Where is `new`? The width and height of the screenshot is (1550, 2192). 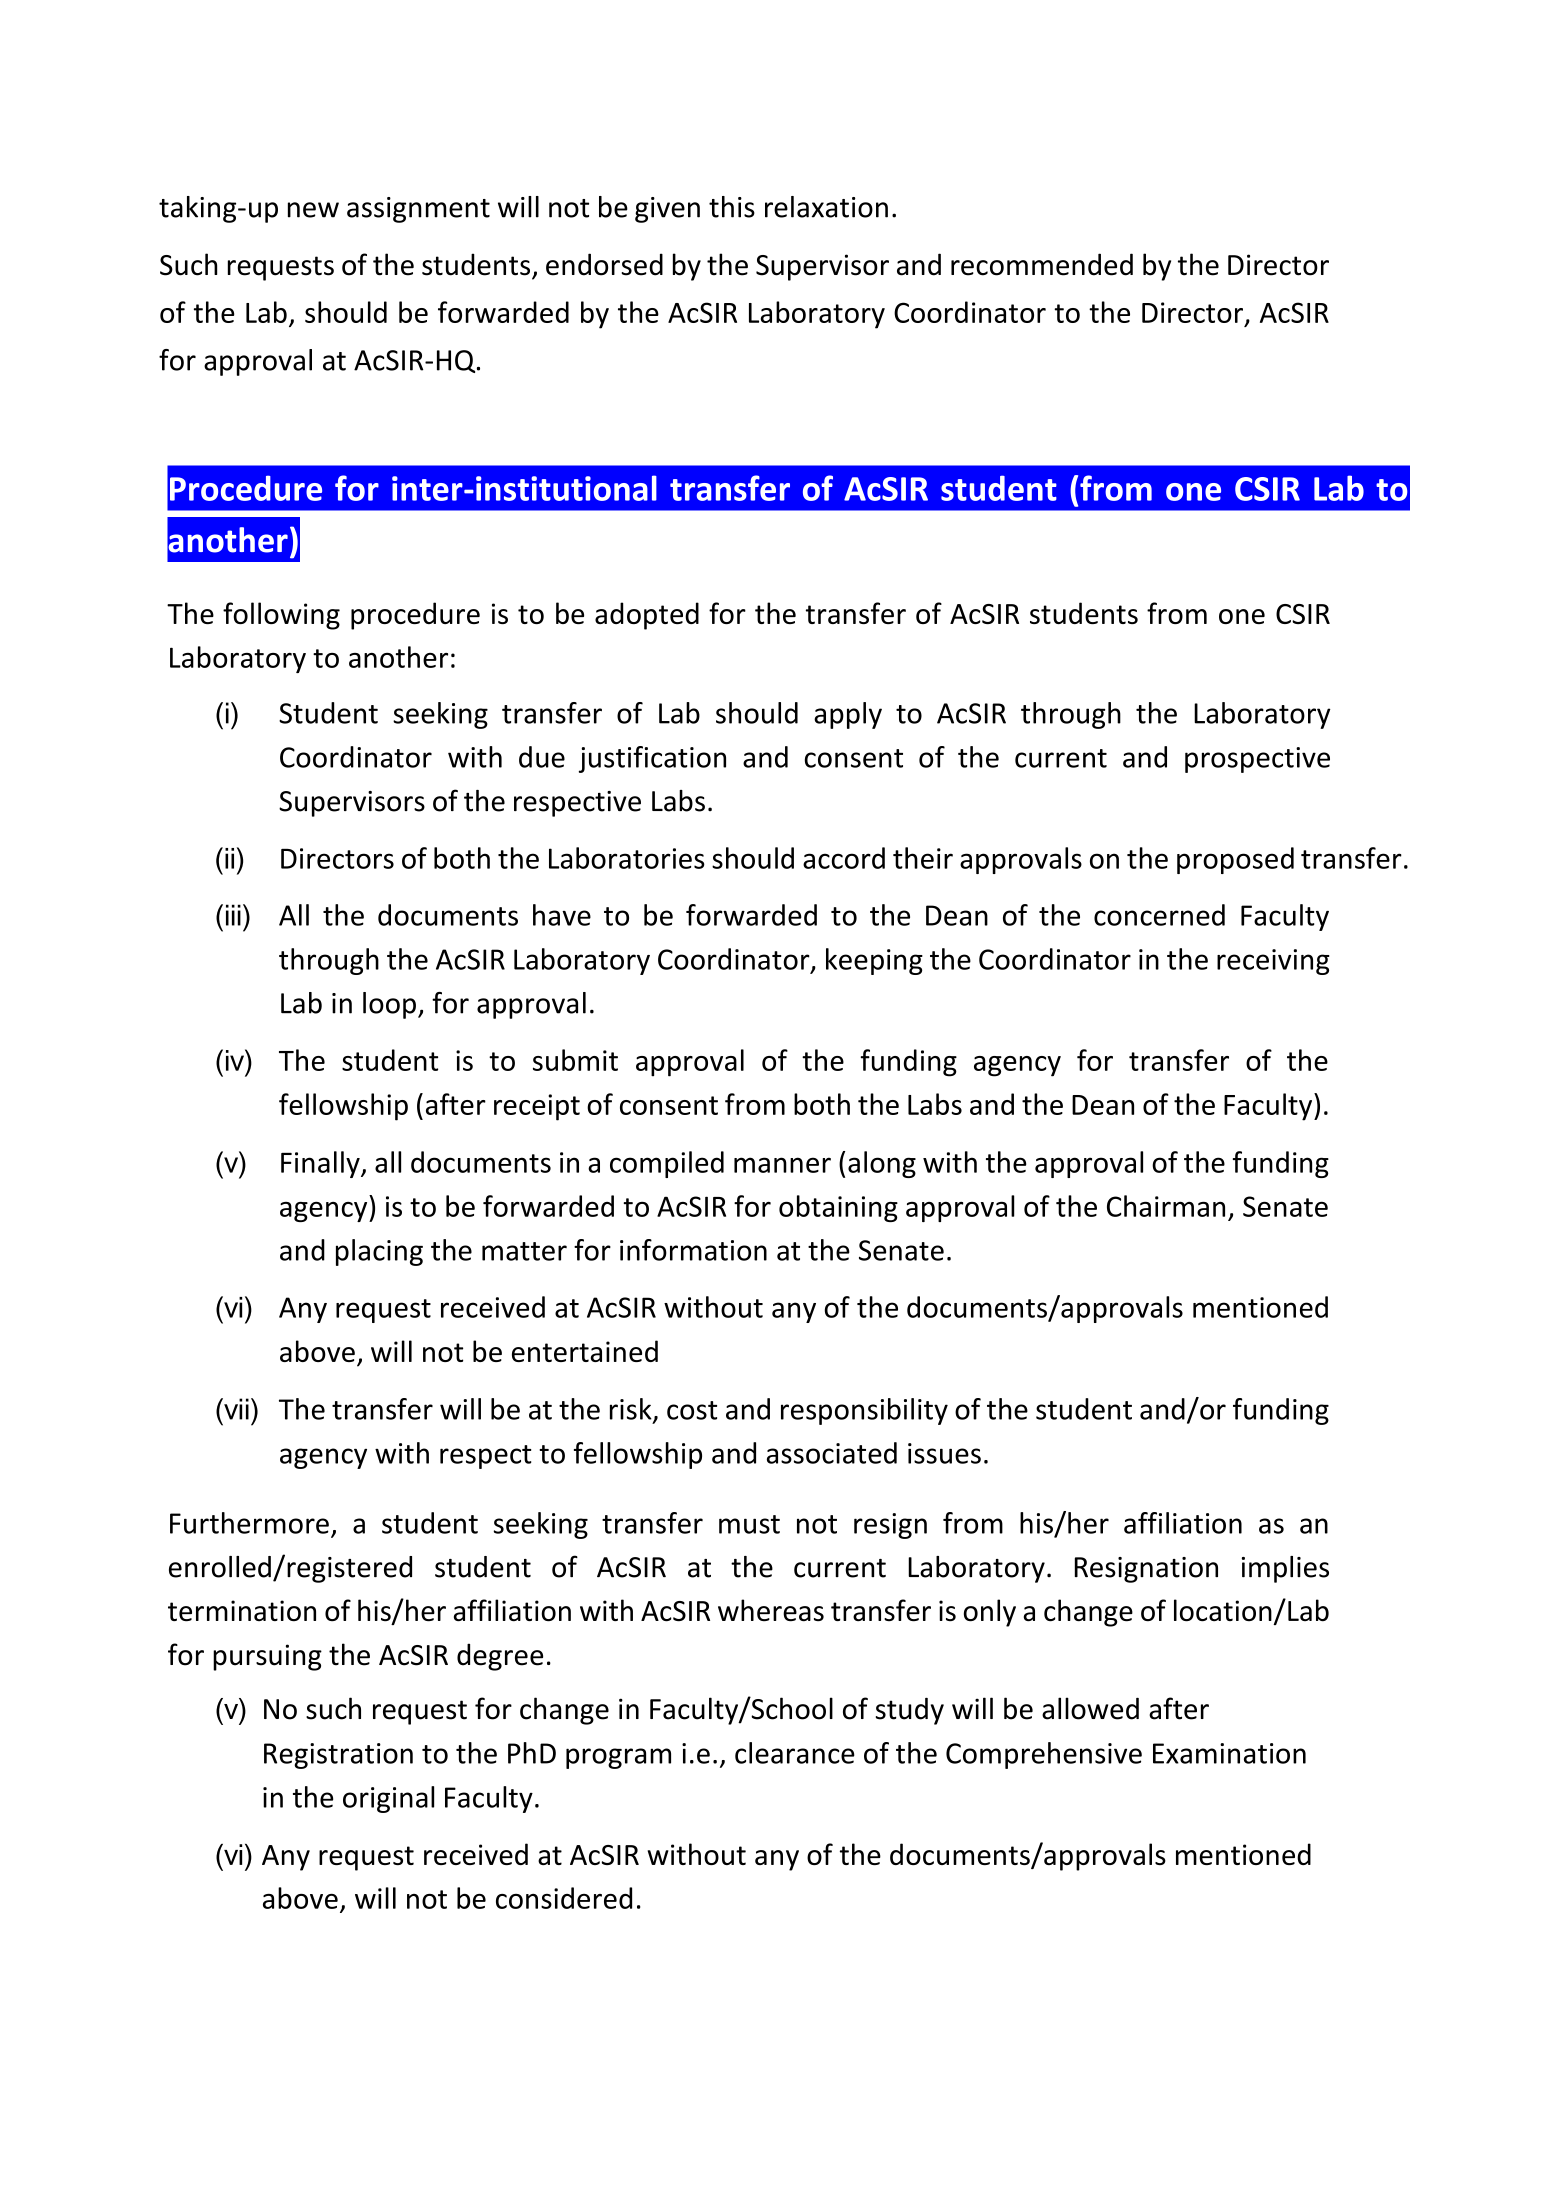
new is located at coordinates (313, 210).
